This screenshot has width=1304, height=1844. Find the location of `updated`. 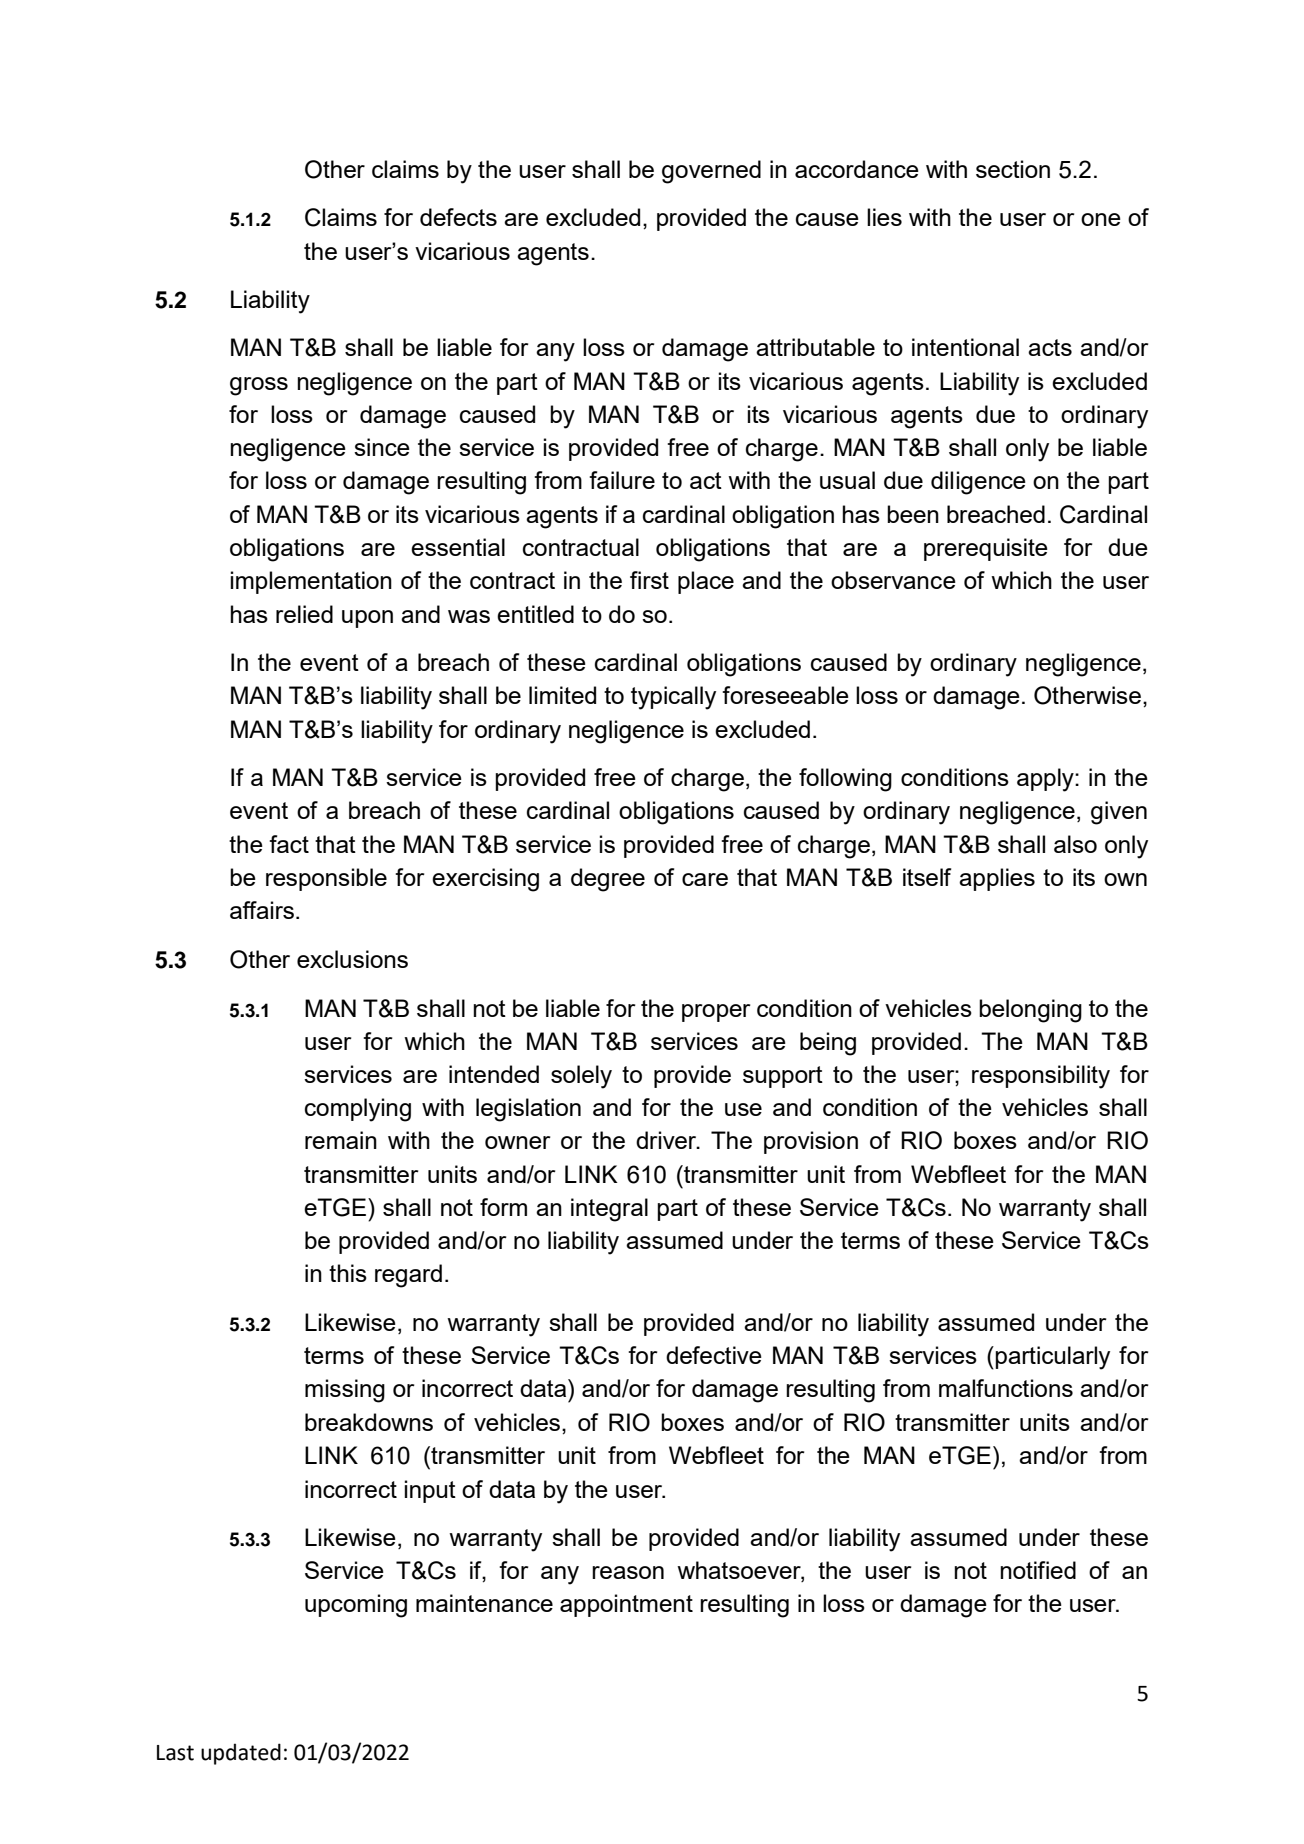

updated is located at coordinates (241, 1754).
